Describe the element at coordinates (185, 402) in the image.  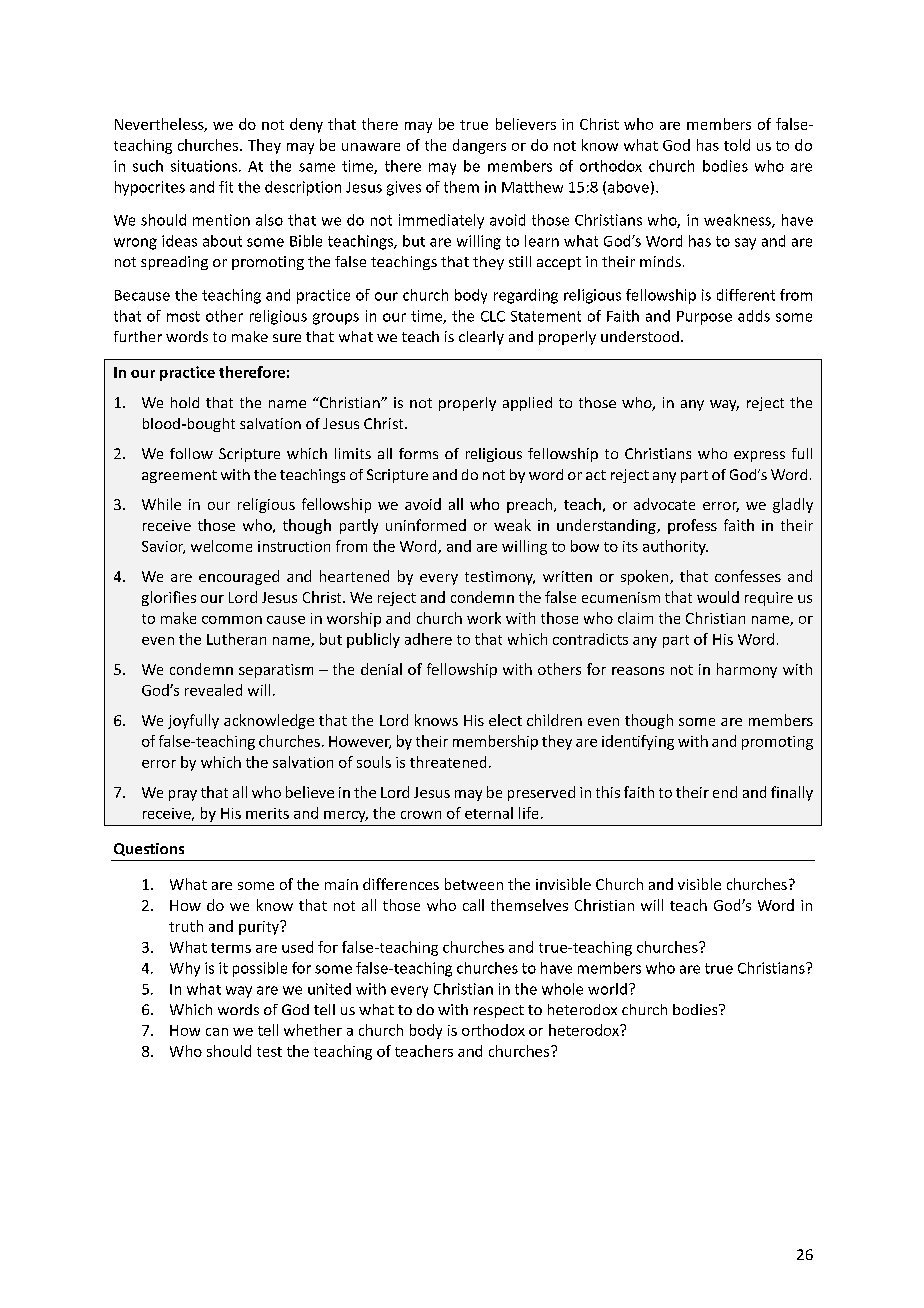
I see `hold` at that location.
